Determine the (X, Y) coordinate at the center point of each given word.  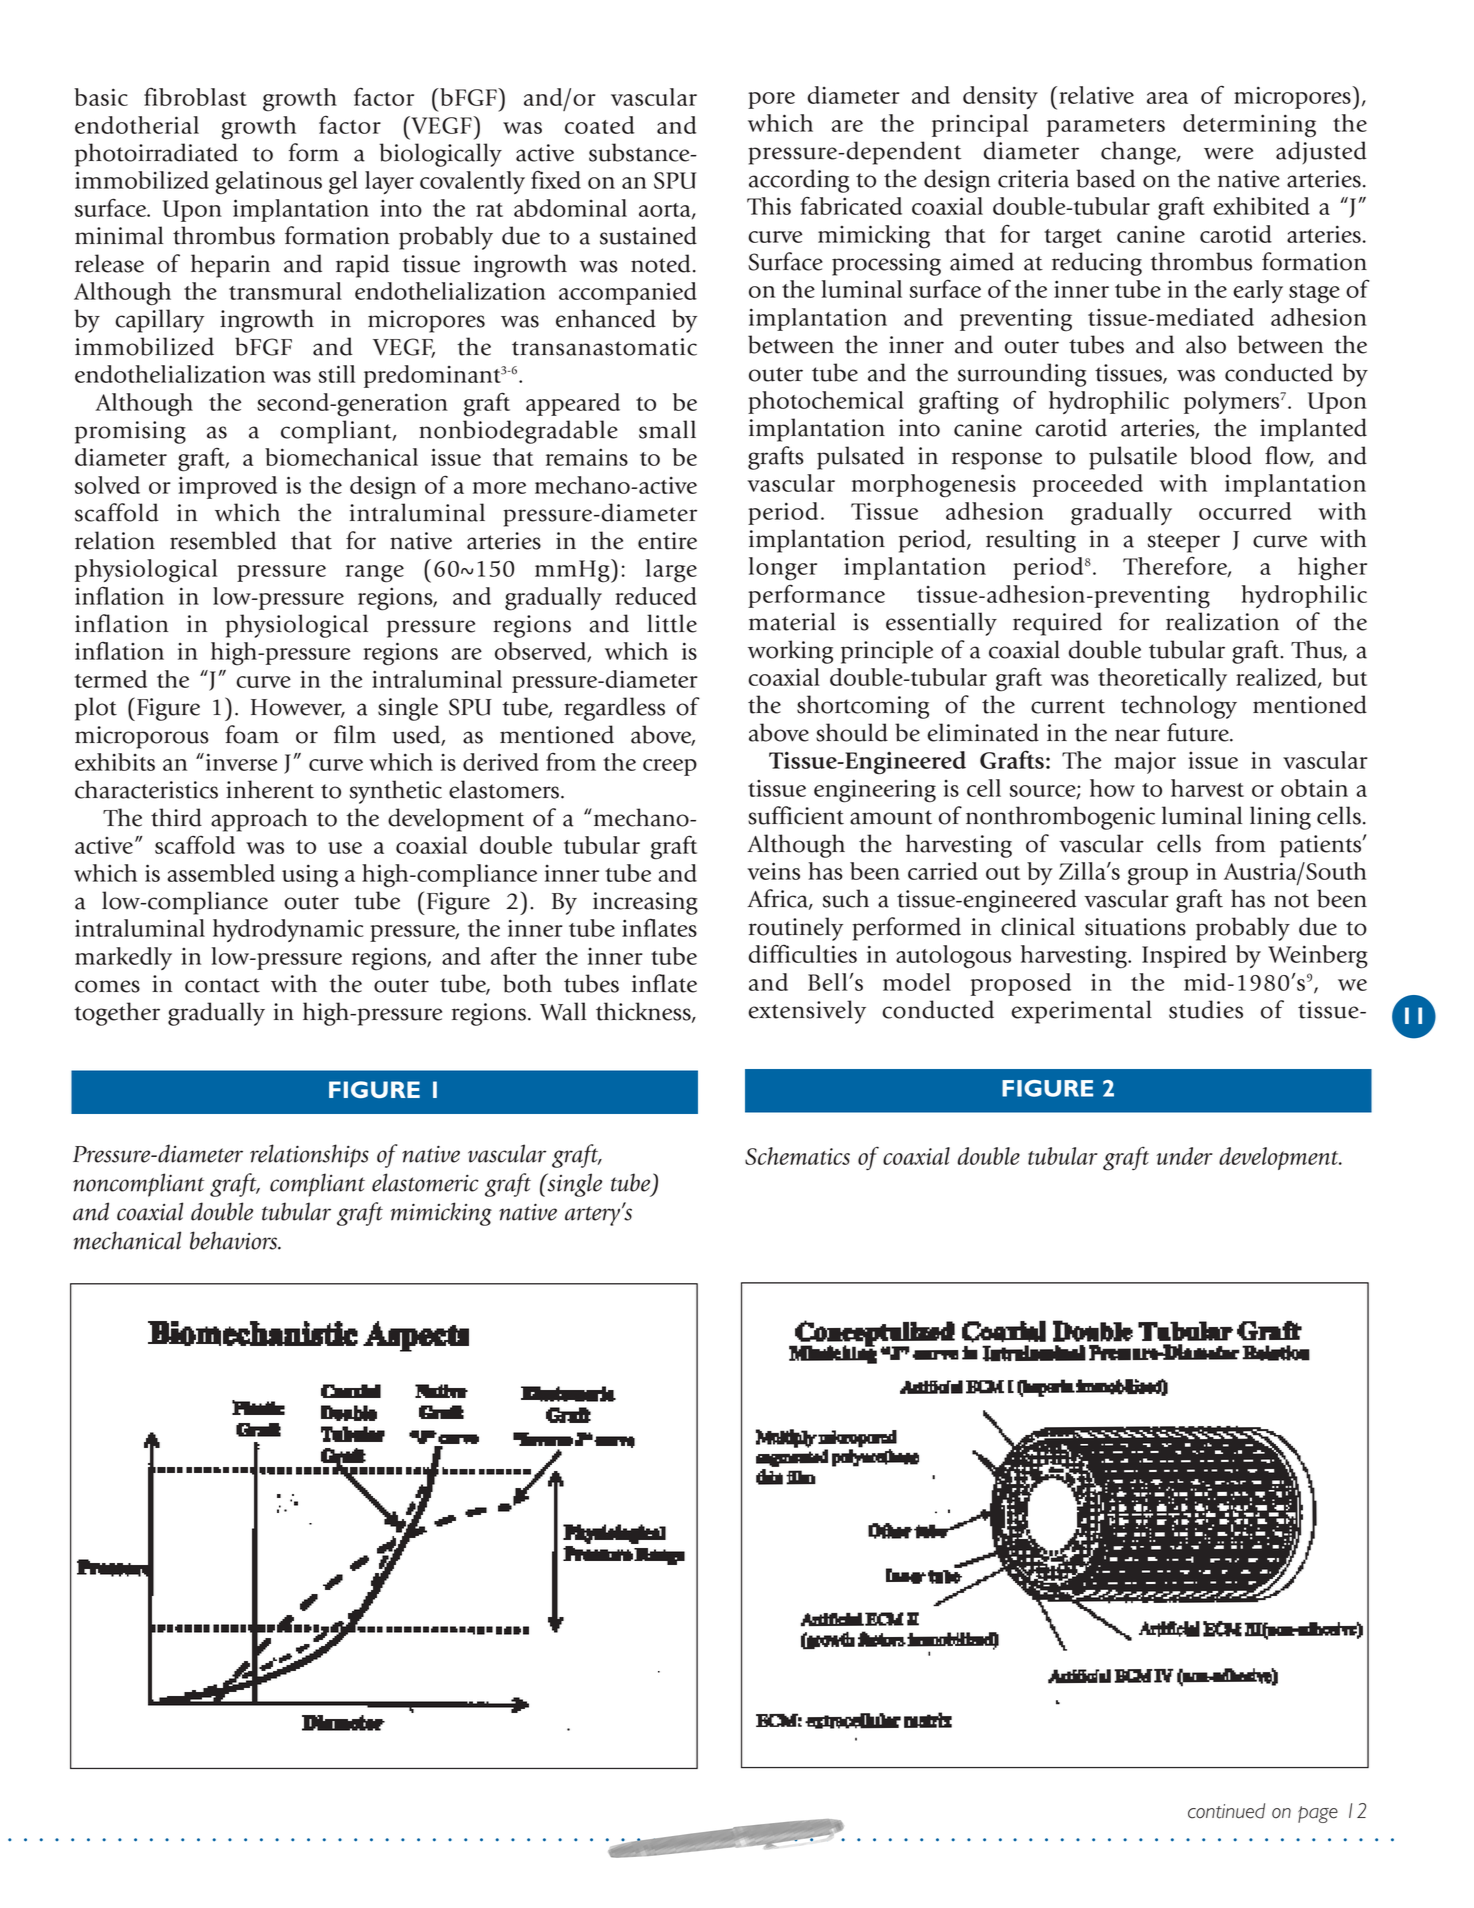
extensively (807, 1012)
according (799, 181)
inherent (270, 789)
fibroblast (195, 96)
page (1318, 1814)
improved (227, 487)
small (667, 429)
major (1145, 763)
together (117, 1014)
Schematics (797, 1156)
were (1228, 153)
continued (1226, 1811)
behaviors (235, 1240)
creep (670, 767)
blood (1221, 455)
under (1185, 1156)
